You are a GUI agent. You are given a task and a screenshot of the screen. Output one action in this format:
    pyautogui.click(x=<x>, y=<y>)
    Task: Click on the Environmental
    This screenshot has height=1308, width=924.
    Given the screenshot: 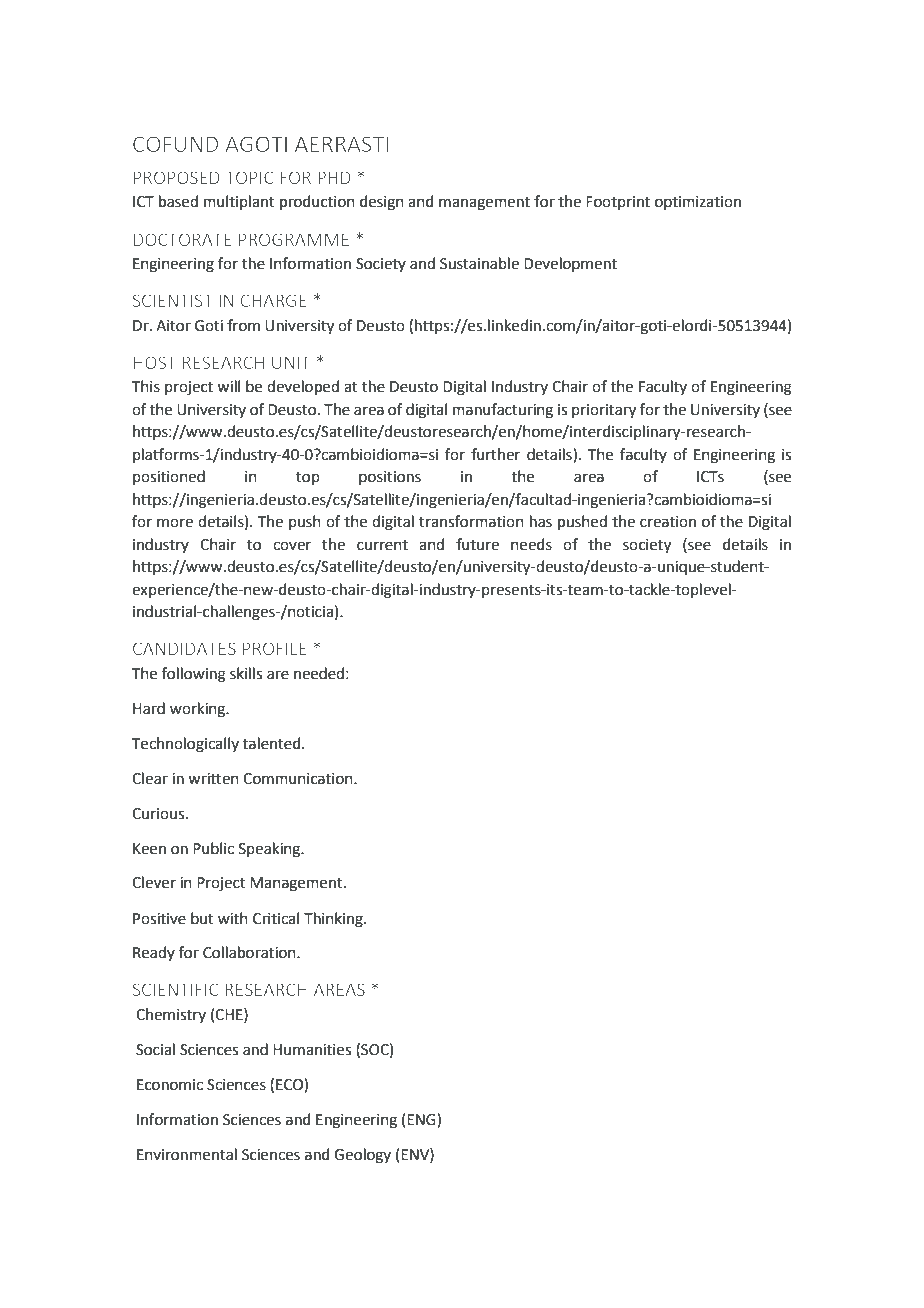 What is the action you would take?
    pyautogui.click(x=187, y=1154)
